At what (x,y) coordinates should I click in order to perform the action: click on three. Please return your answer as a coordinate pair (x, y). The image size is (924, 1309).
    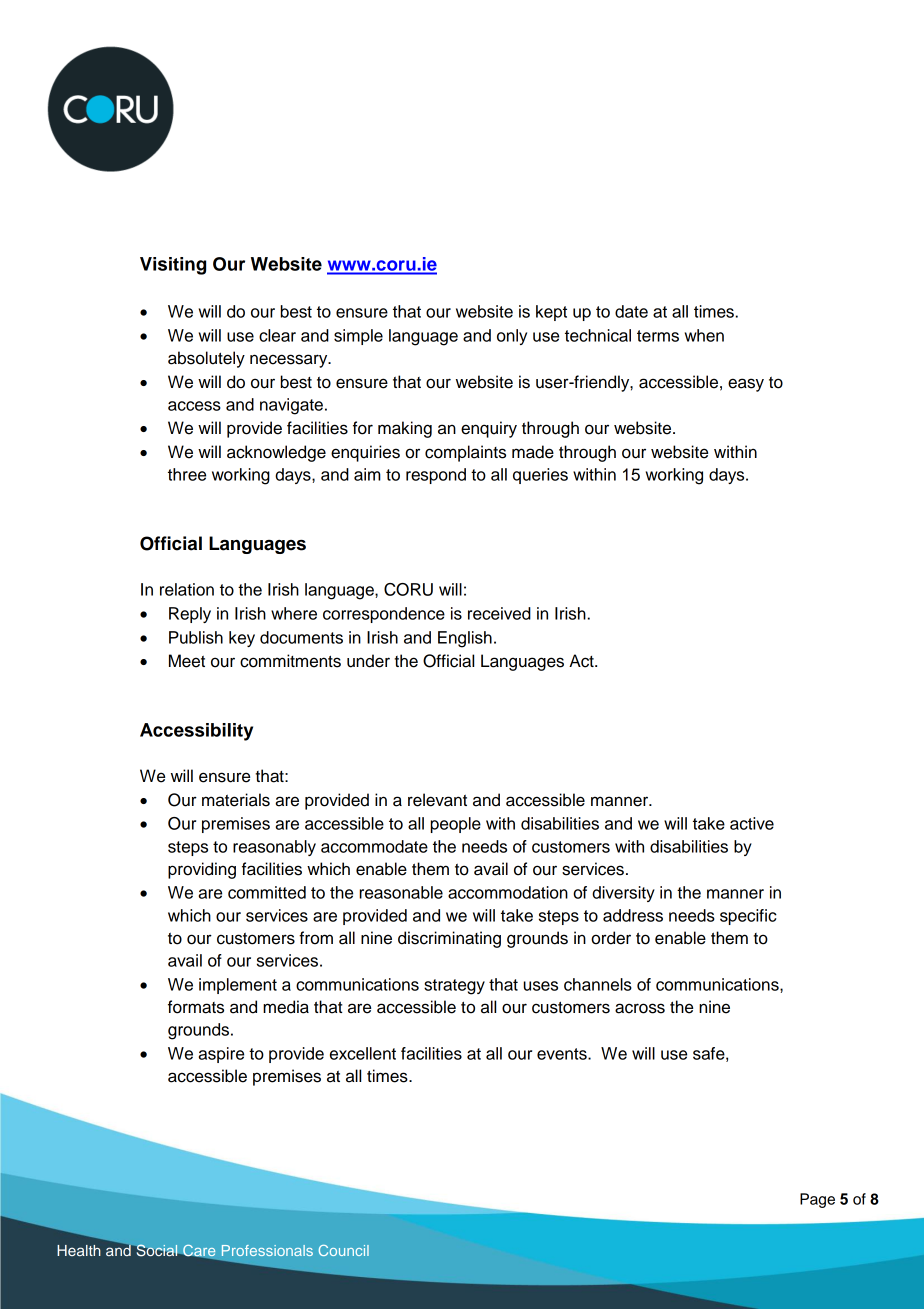
    Looking at the image, I should click on (187, 474).
